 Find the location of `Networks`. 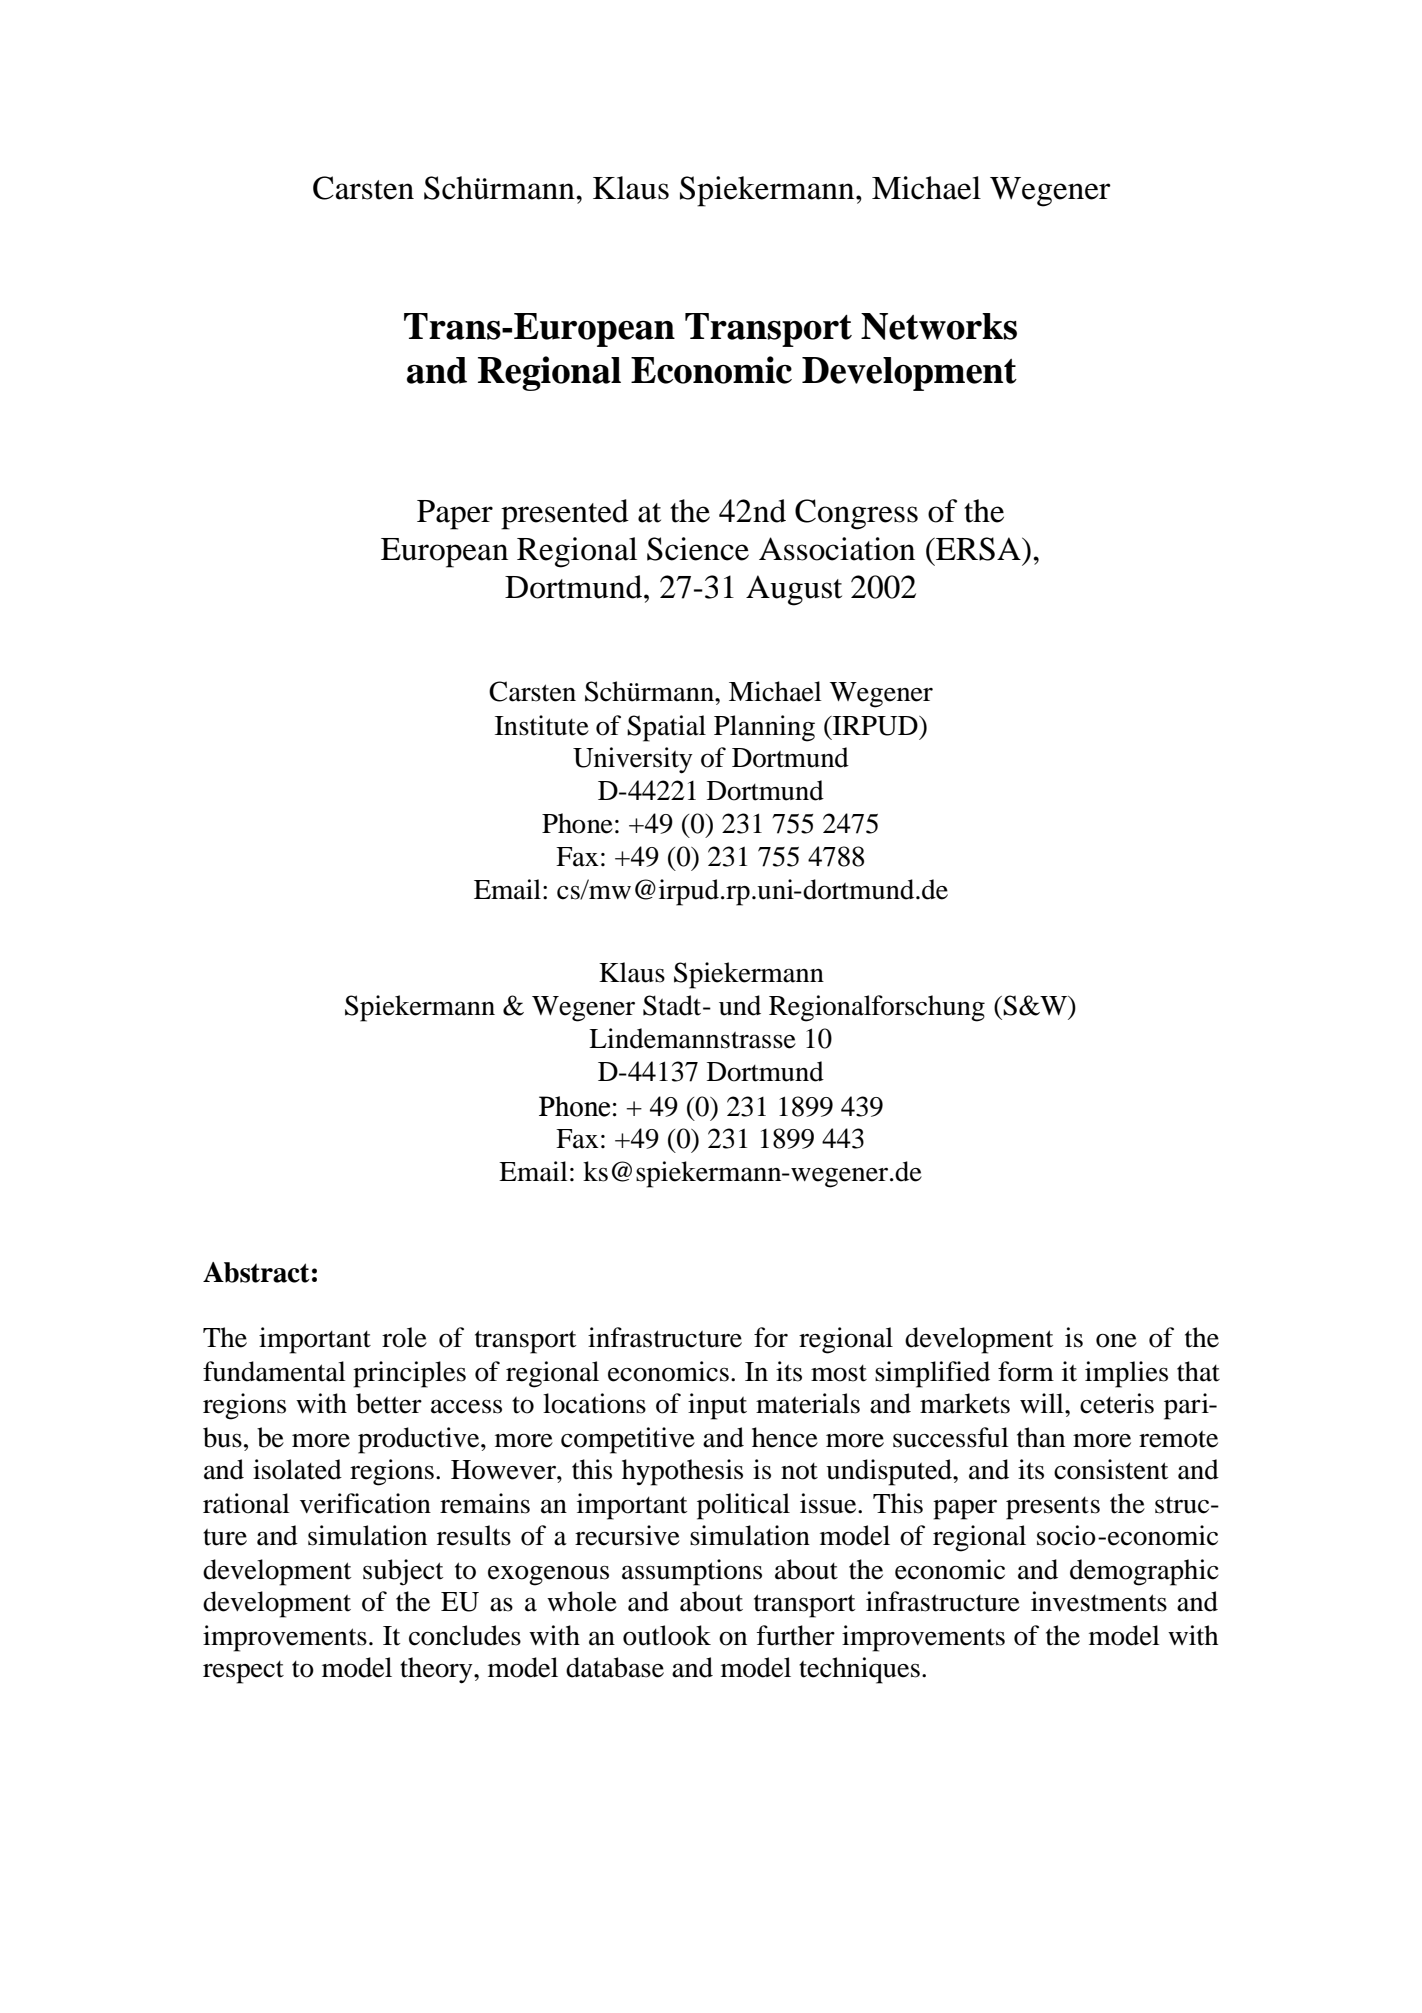

Networks is located at coordinates (939, 326).
